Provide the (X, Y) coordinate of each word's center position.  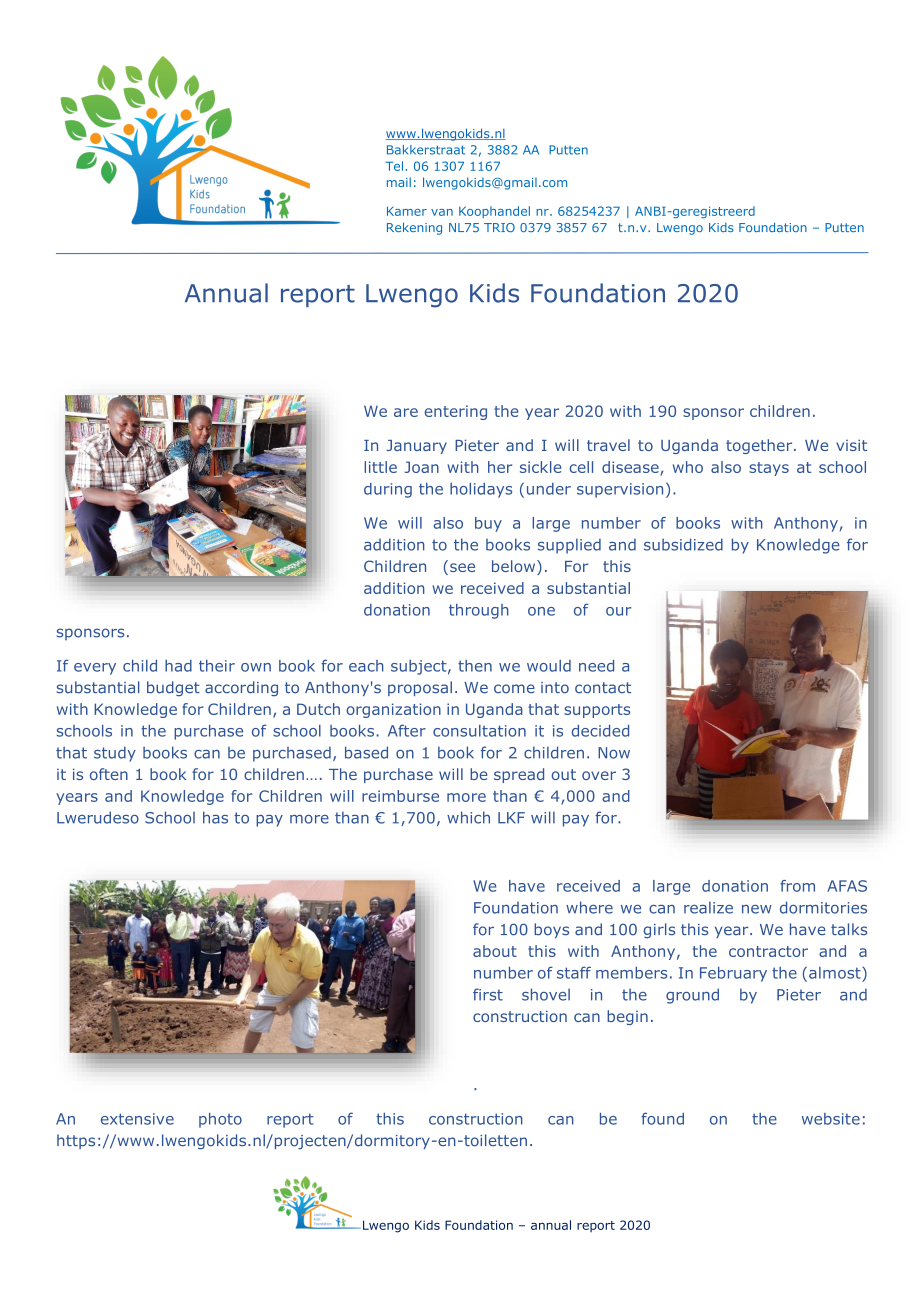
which (468, 817)
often (109, 774)
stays (769, 469)
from (797, 886)
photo (220, 1120)
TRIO (499, 227)
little (380, 467)
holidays (481, 490)
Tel (394, 166)
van (442, 212)
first (488, 994)
